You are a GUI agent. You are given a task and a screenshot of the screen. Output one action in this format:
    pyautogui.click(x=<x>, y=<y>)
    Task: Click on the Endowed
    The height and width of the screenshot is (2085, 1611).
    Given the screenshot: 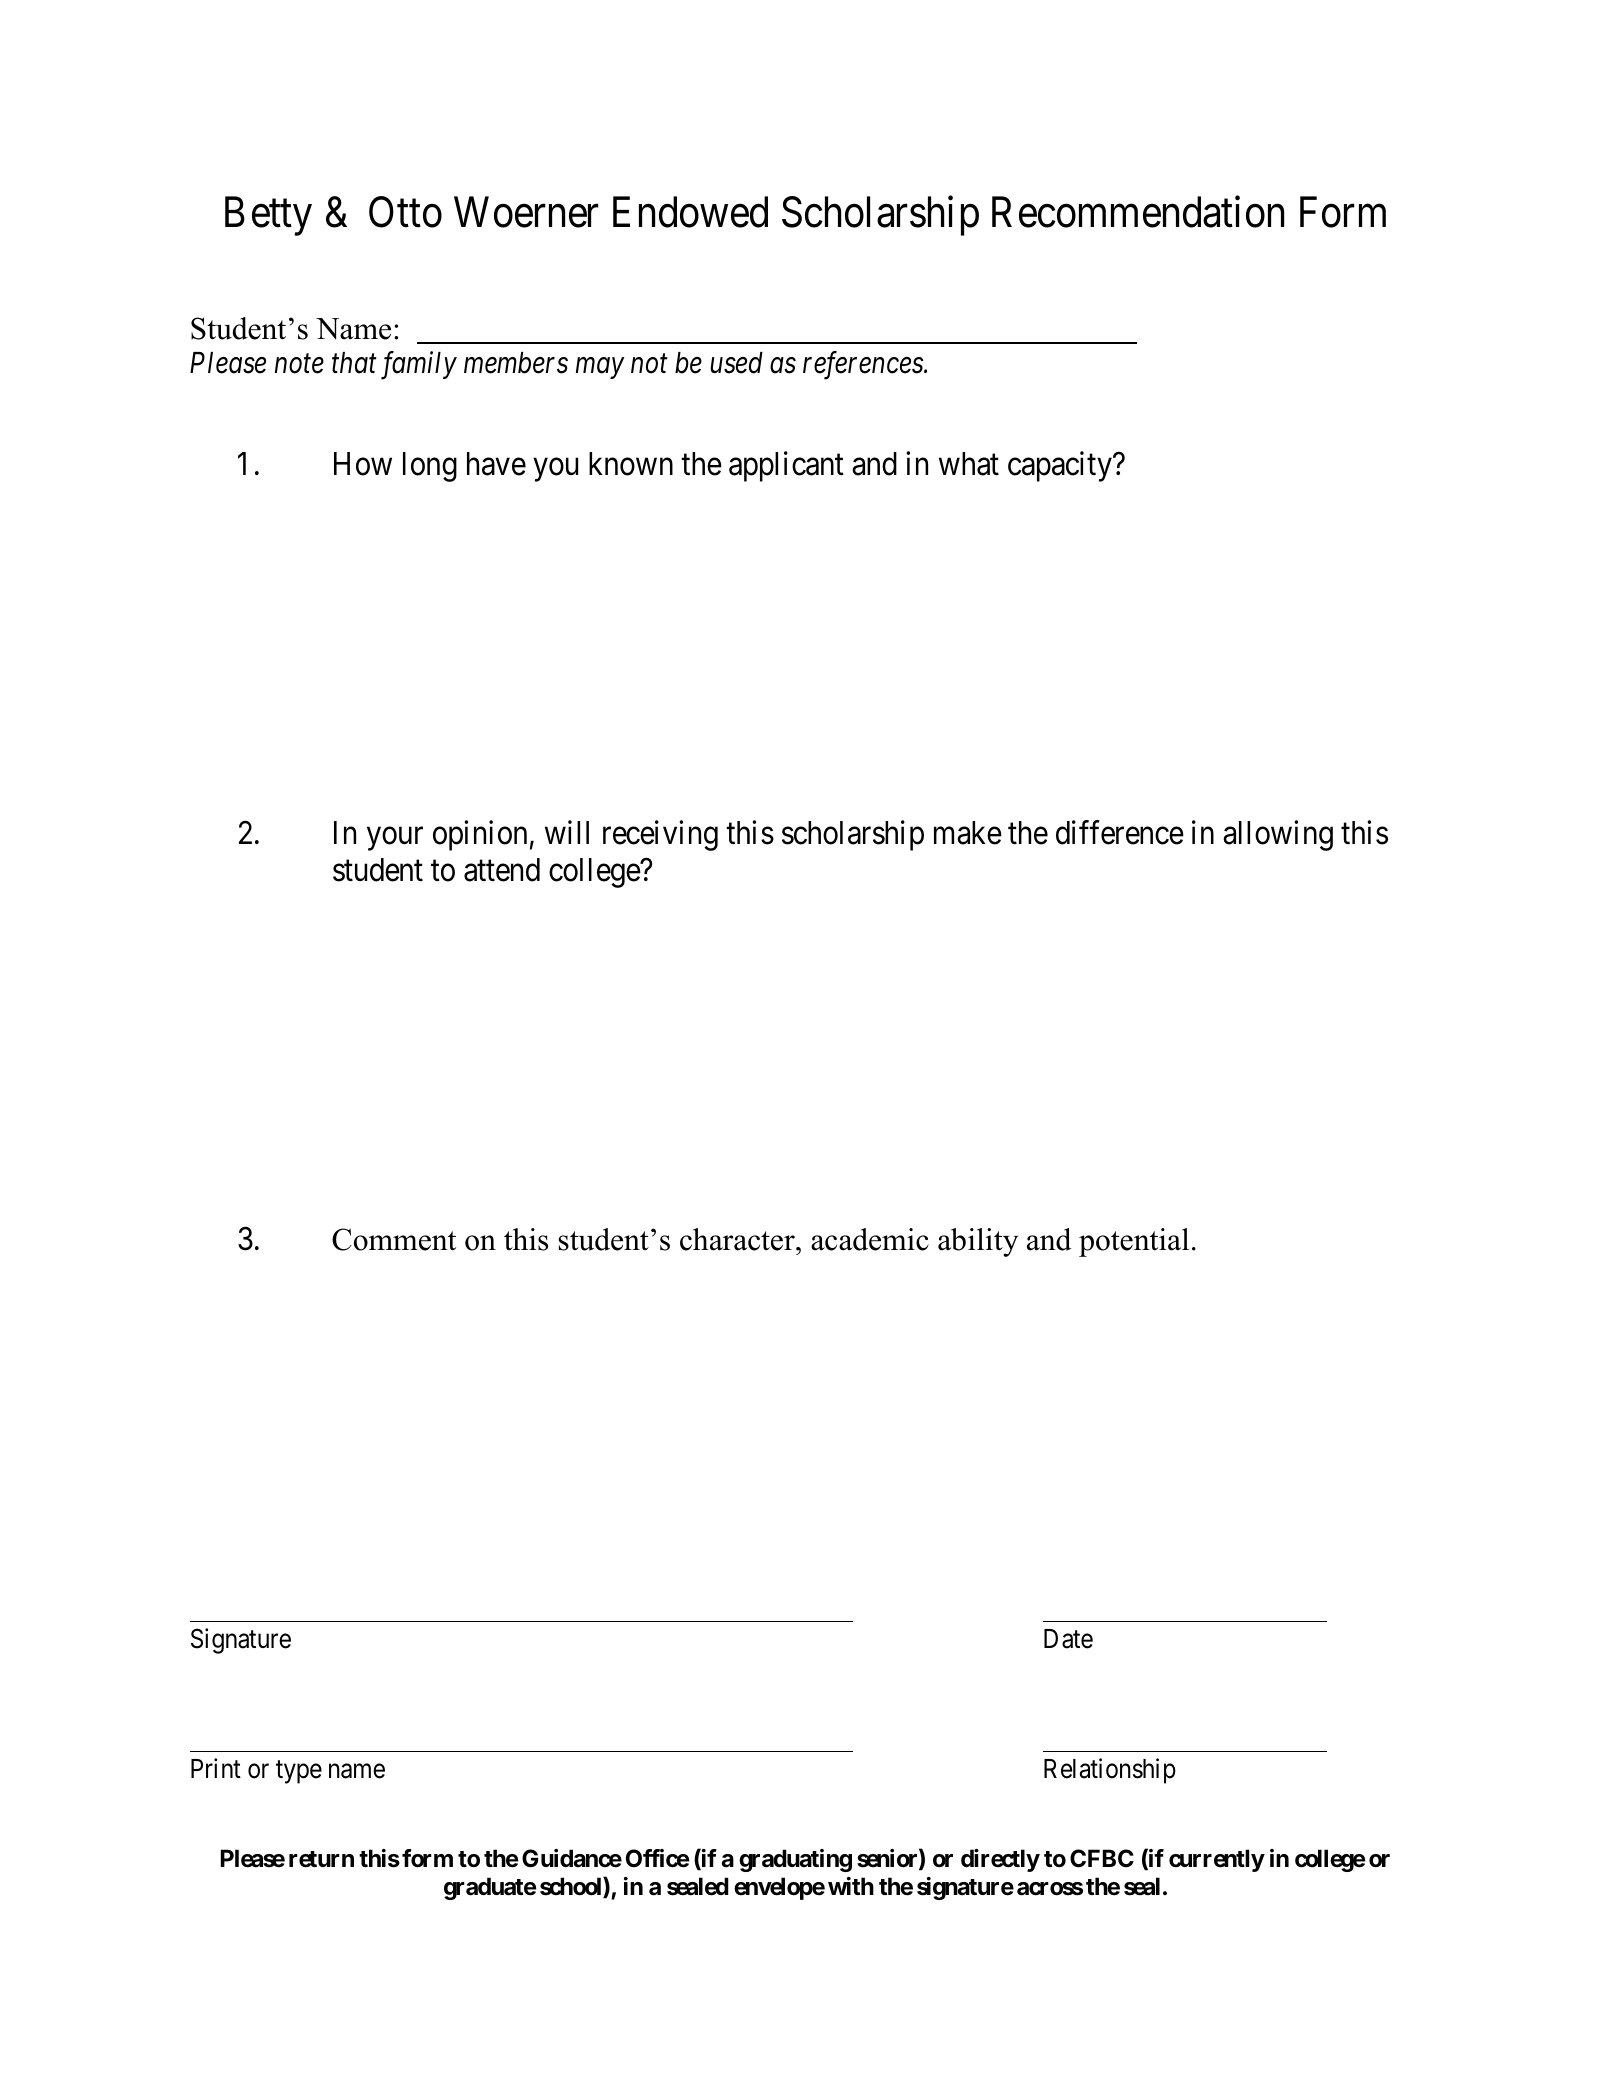 What is the action you would take?
    pyautogui.click(x=690, y=212)
